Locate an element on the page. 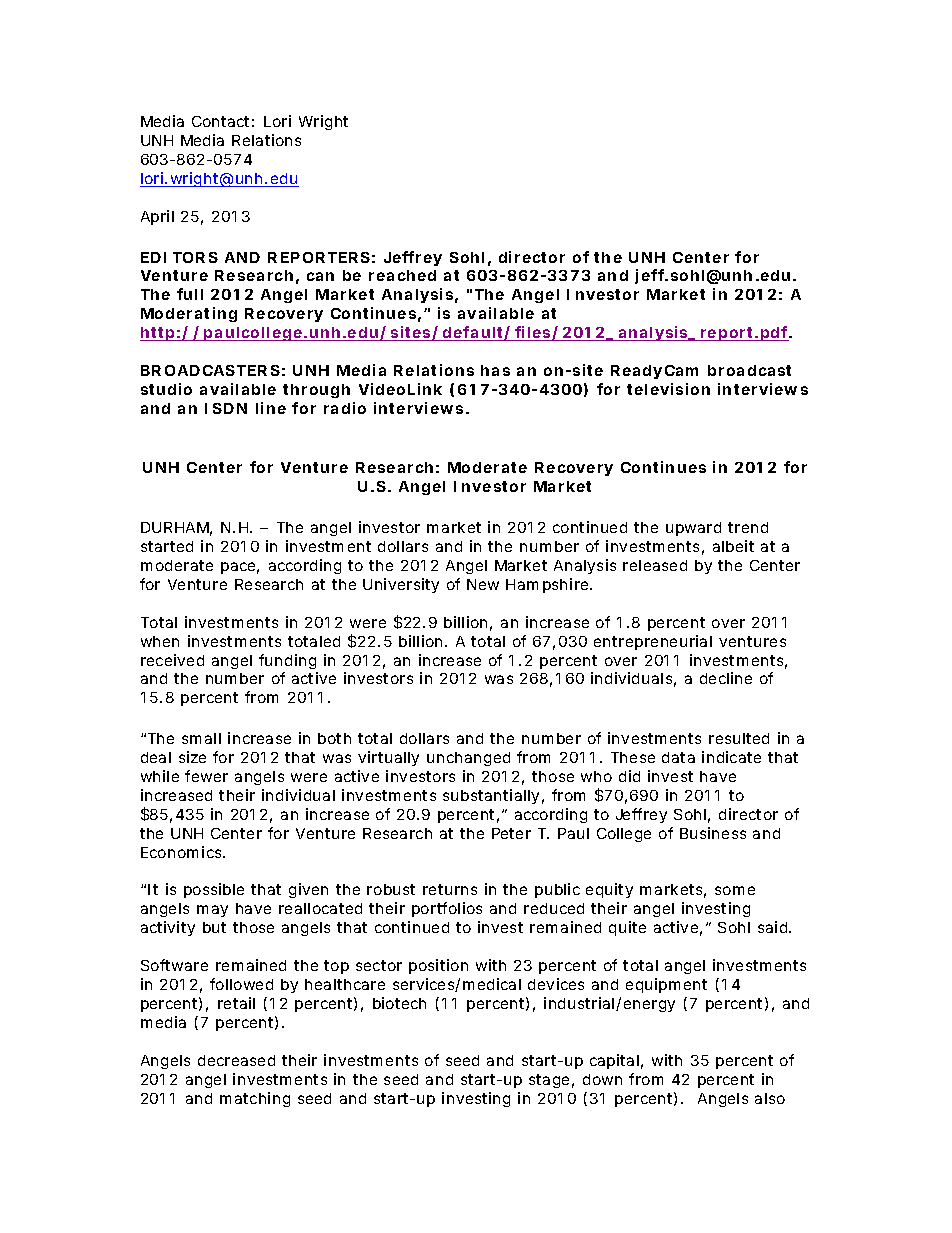 The image size is (952, 1233). DURHAM is located at coordinates (176, 529).
